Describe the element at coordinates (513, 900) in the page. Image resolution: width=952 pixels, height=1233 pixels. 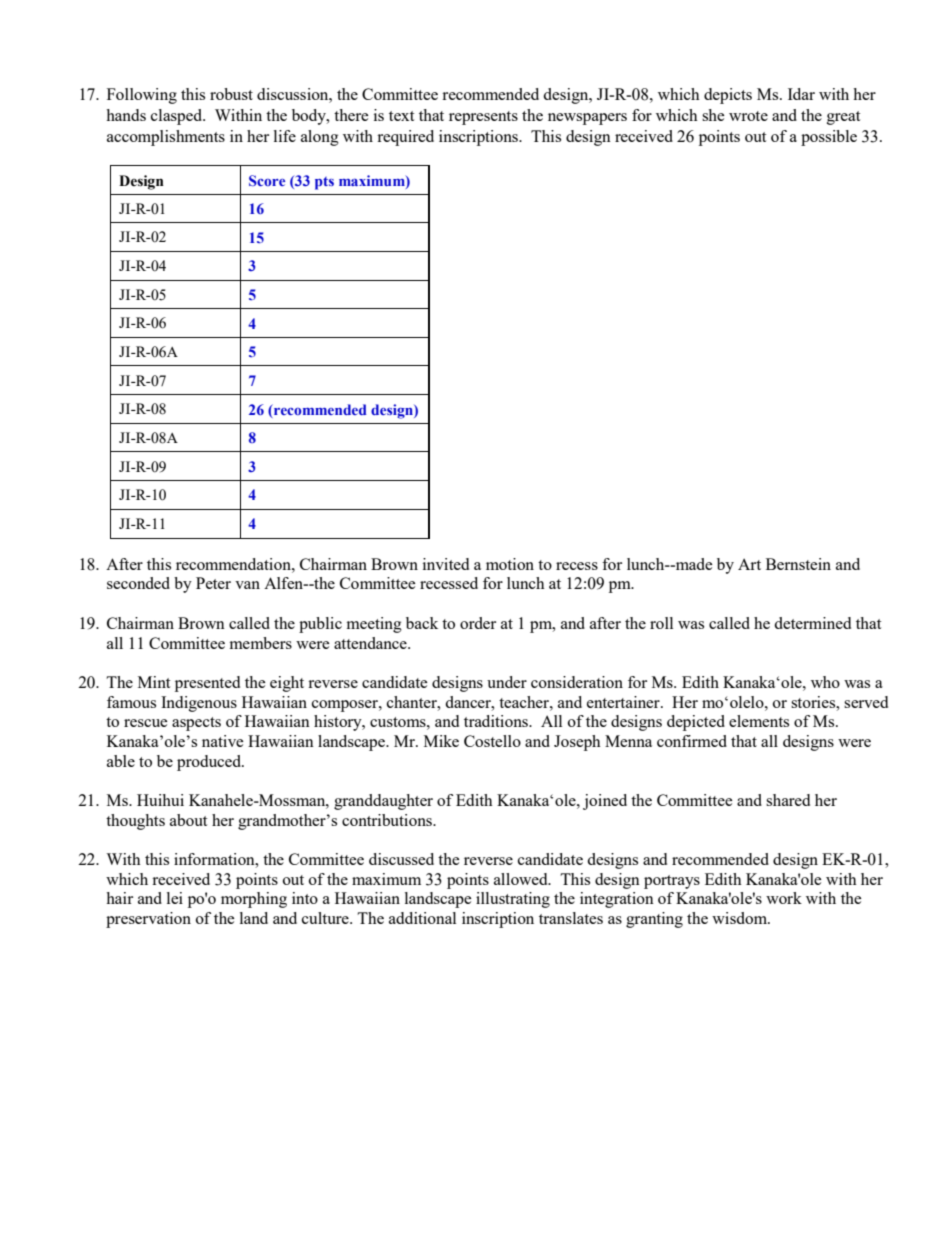
I see `illustrating` at that location.
